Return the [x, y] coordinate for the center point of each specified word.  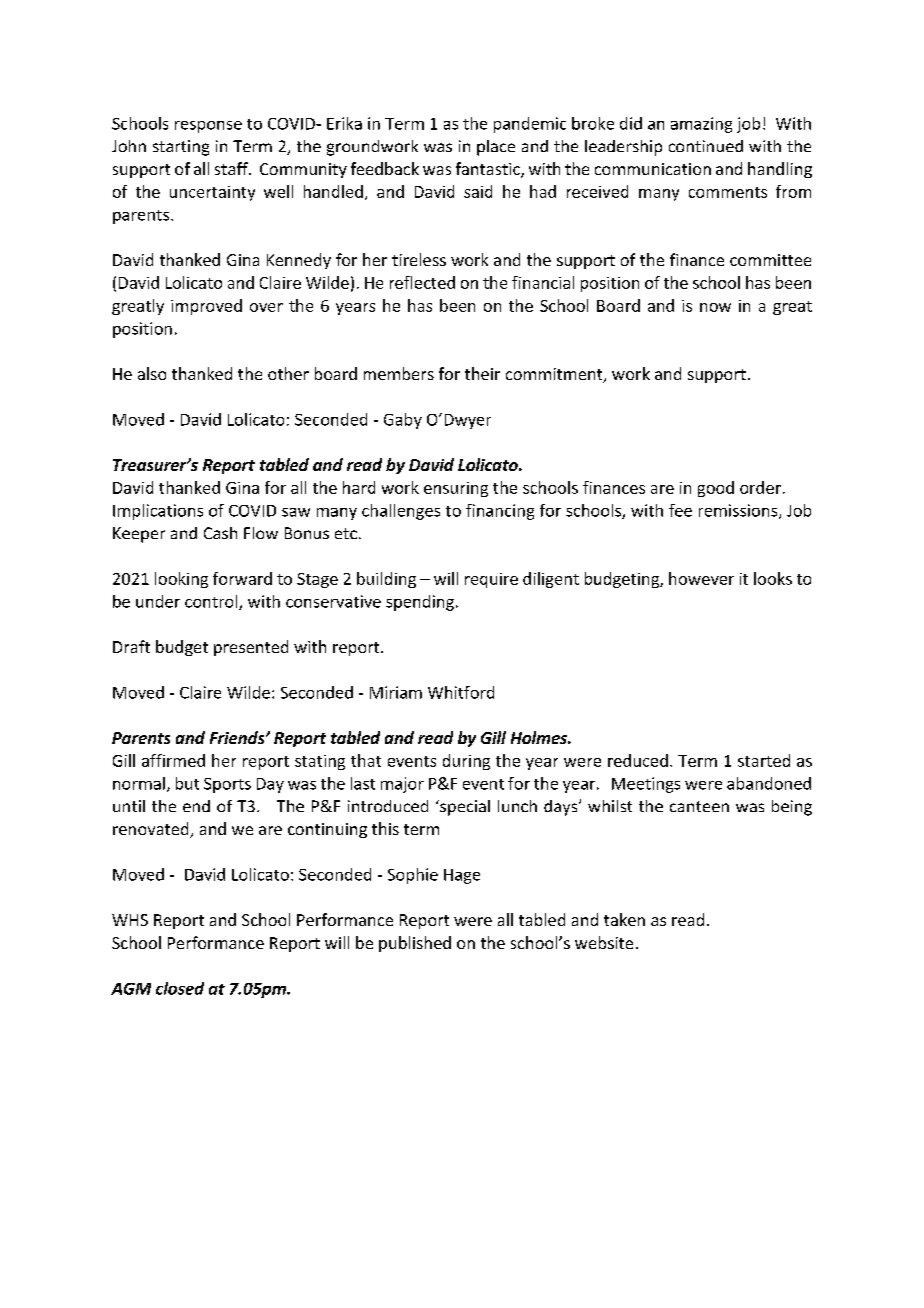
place [496, 148]
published [415, 944]
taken [624, 919]
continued [706, 146]
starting [181, 148]
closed [180, 988]
